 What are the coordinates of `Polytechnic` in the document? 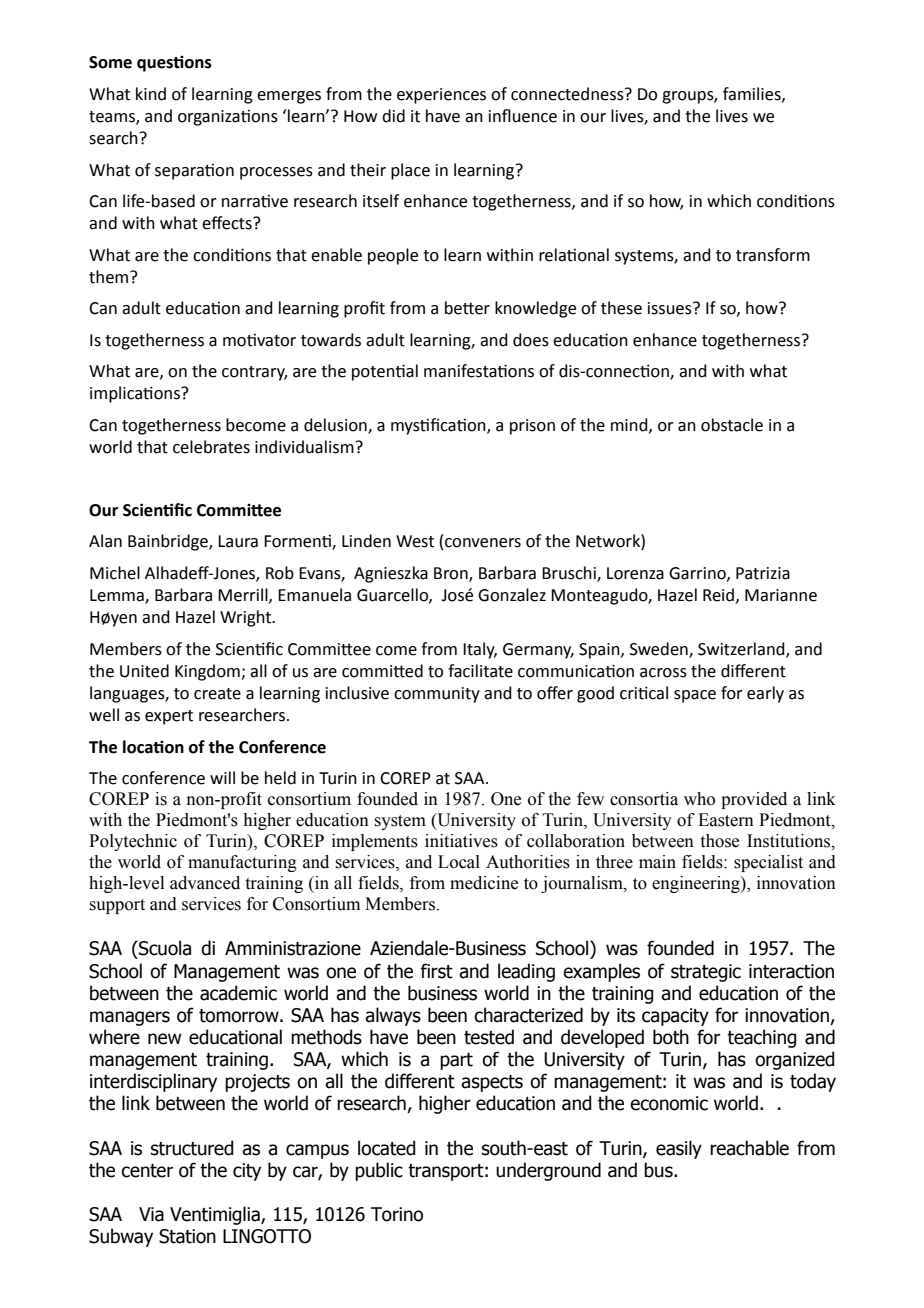 It's located at (133, 842).
